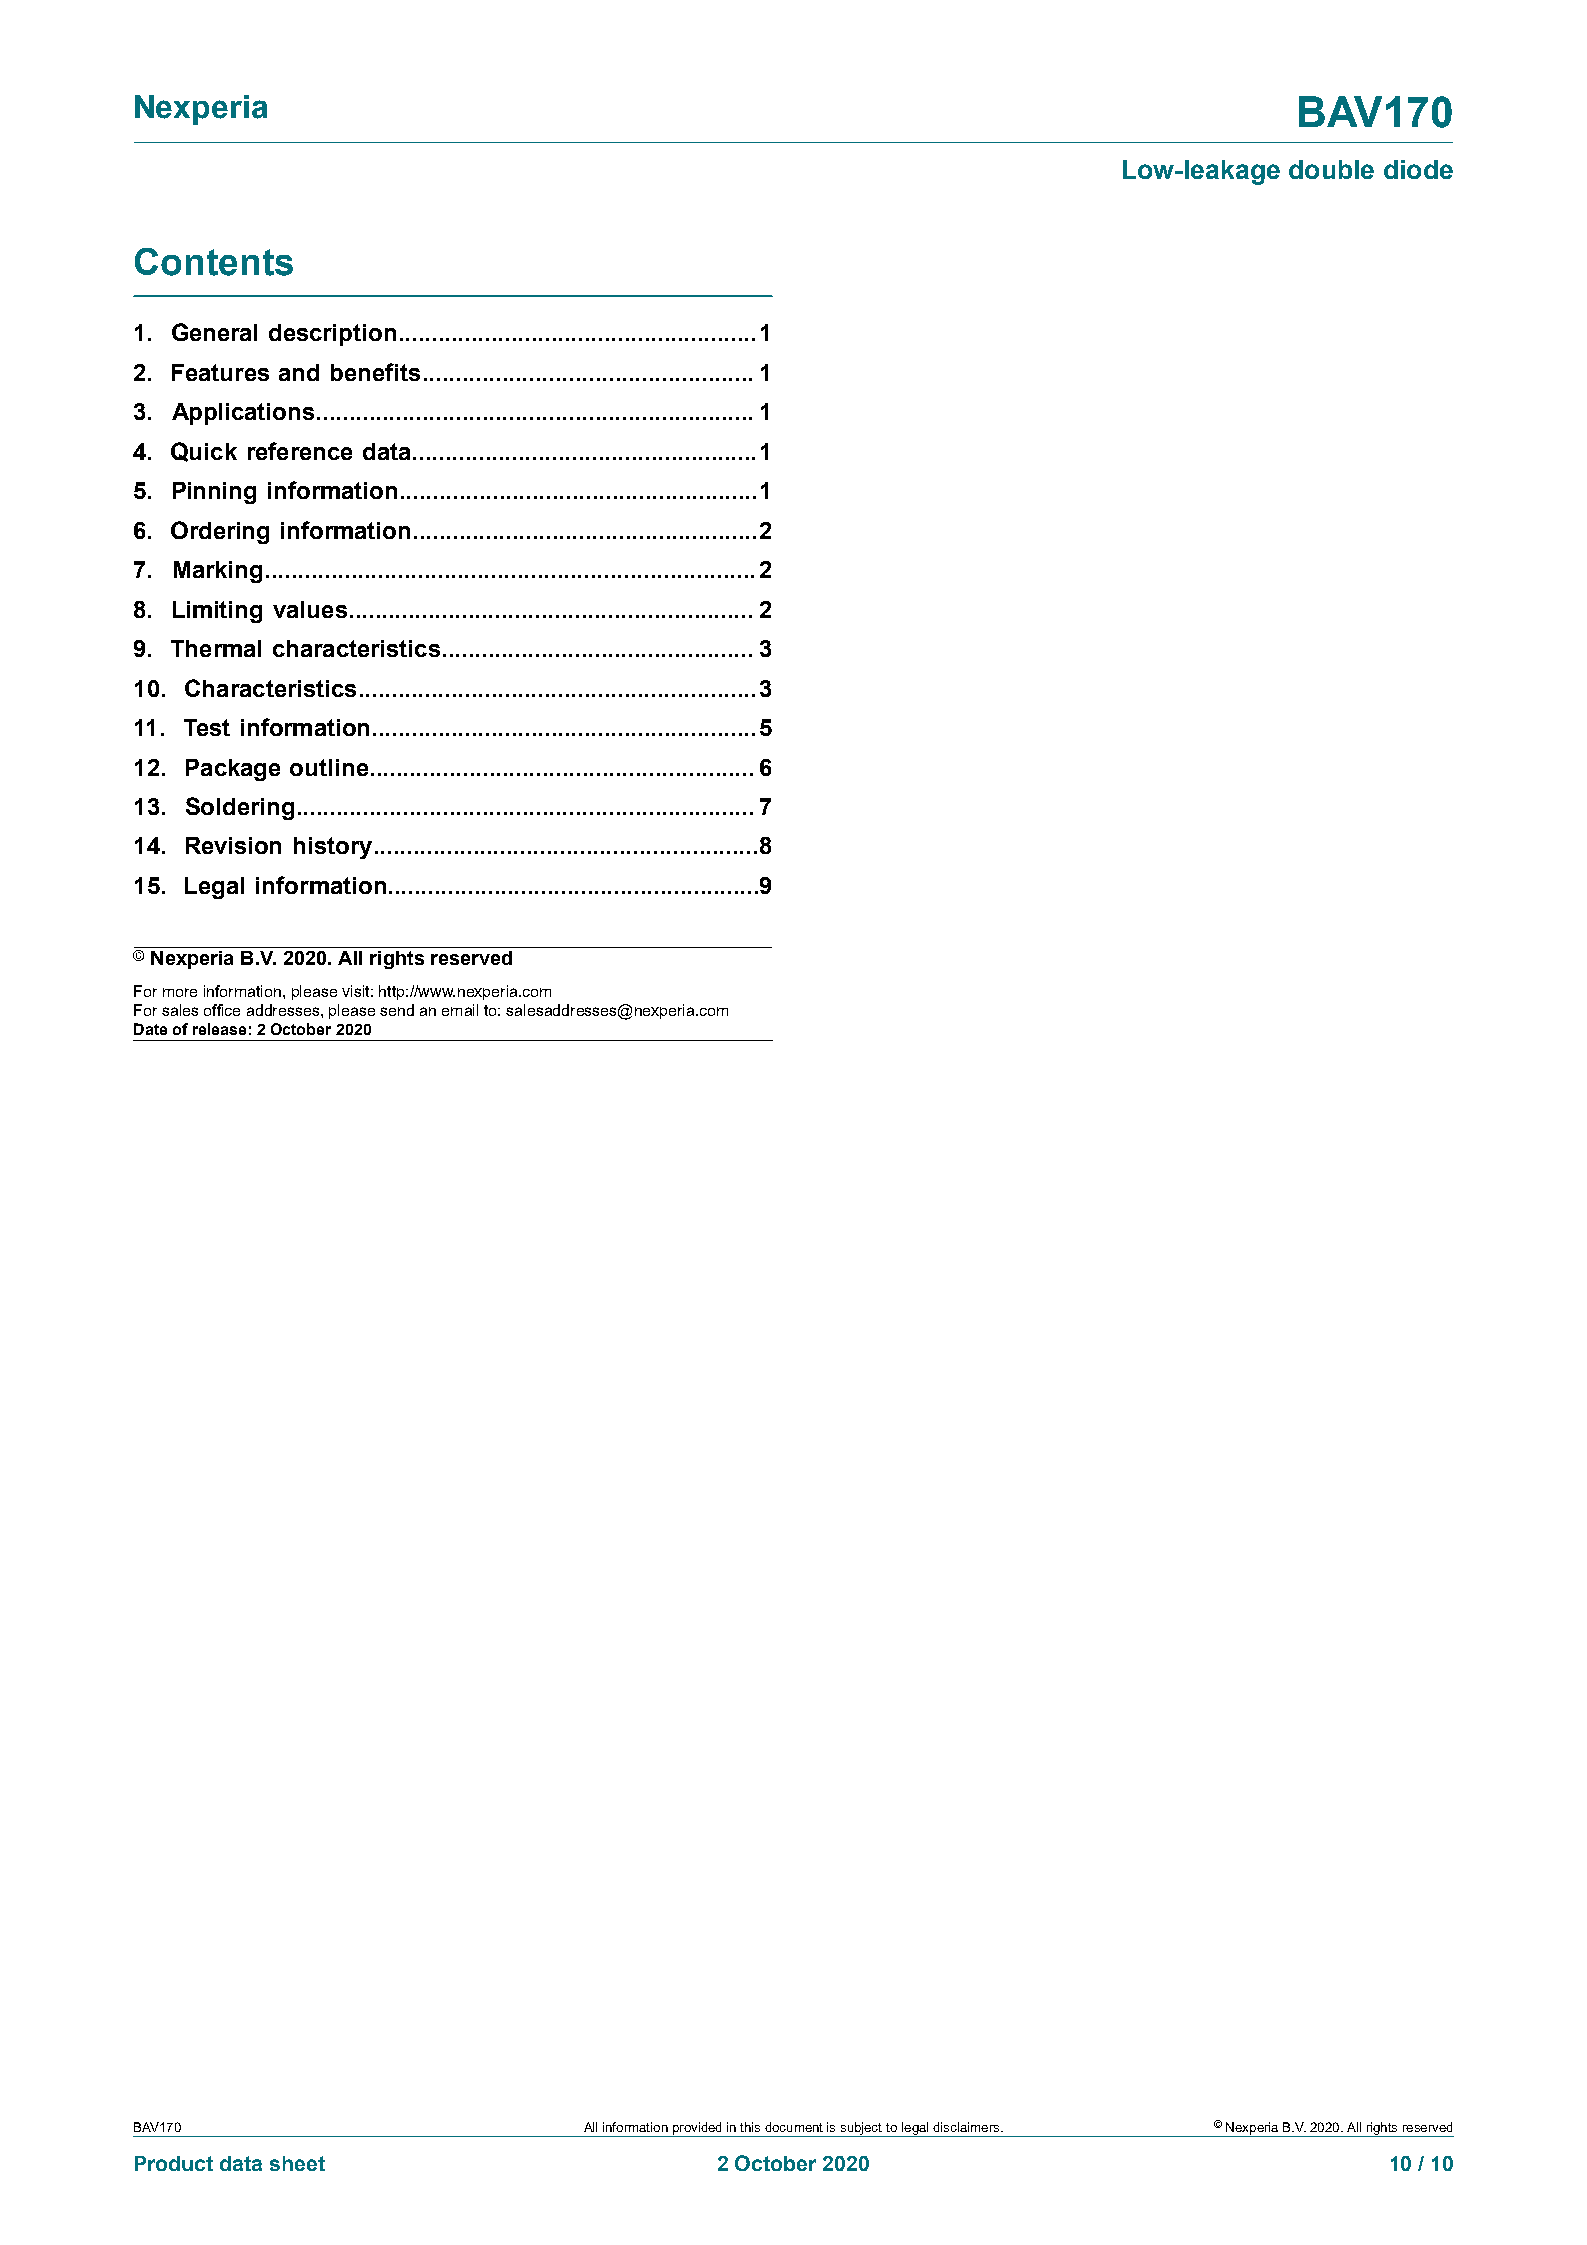  I want to click on benefits, so click(375, 372).
